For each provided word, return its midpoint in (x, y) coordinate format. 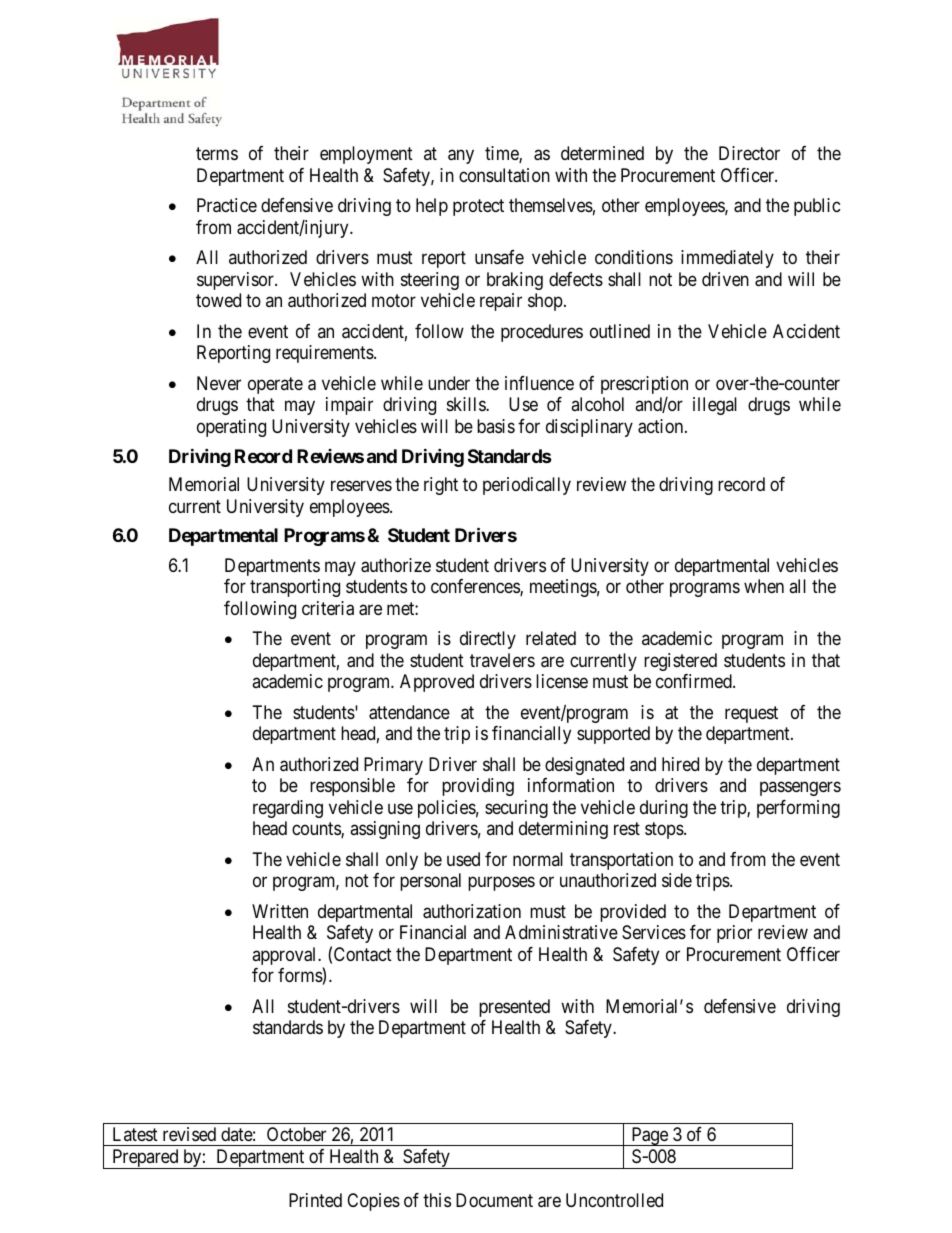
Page (649, 1136)
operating (231, 428)
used (463, 859)
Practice (227, 205)
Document (494, 1200)
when (764, 586)
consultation (504, 175)
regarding (288, 809)
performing (798, 809)
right (441, 486)
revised (189, 1134)
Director (749, 153)
